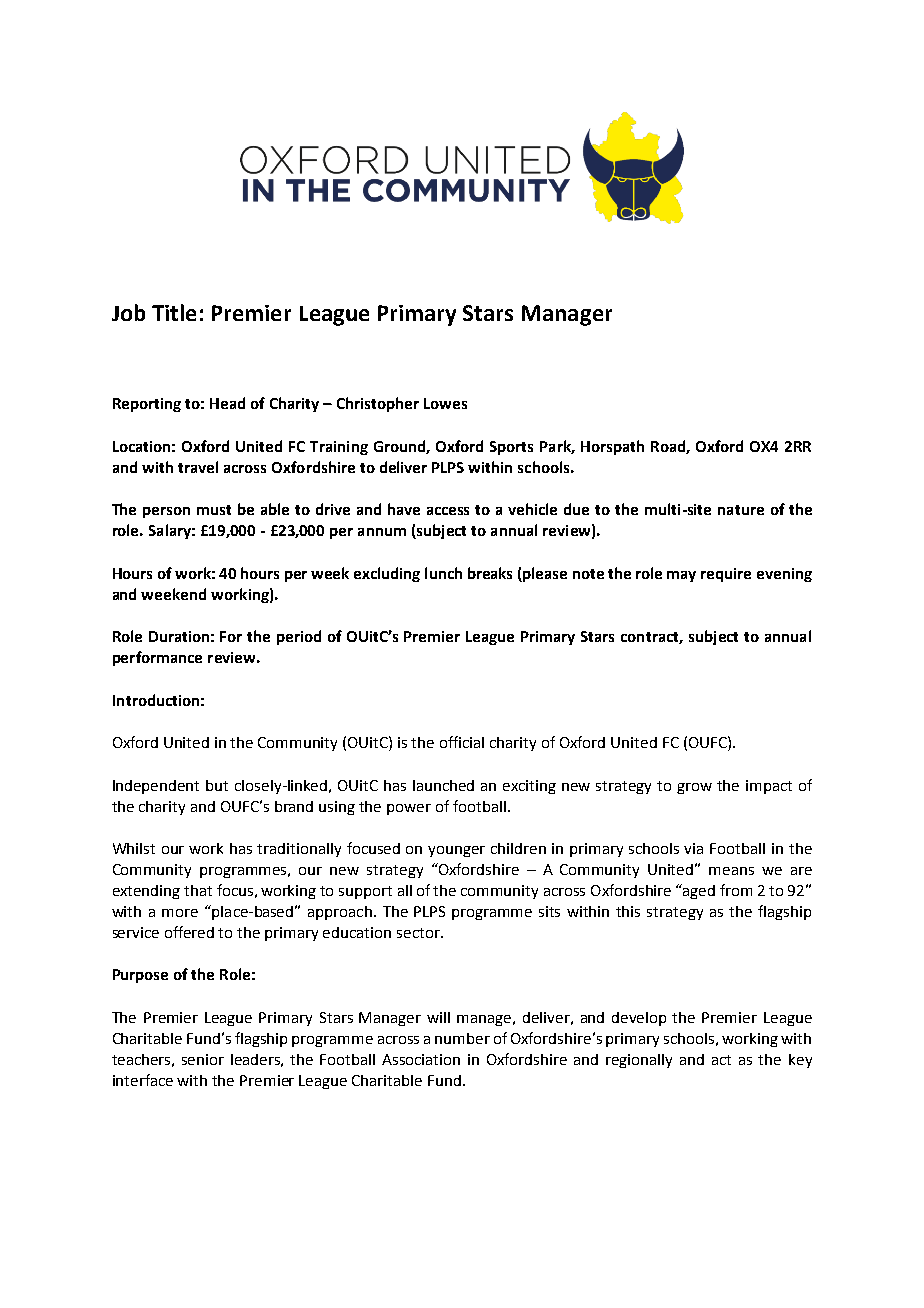  I want to click on Title, so click(174, 312).
